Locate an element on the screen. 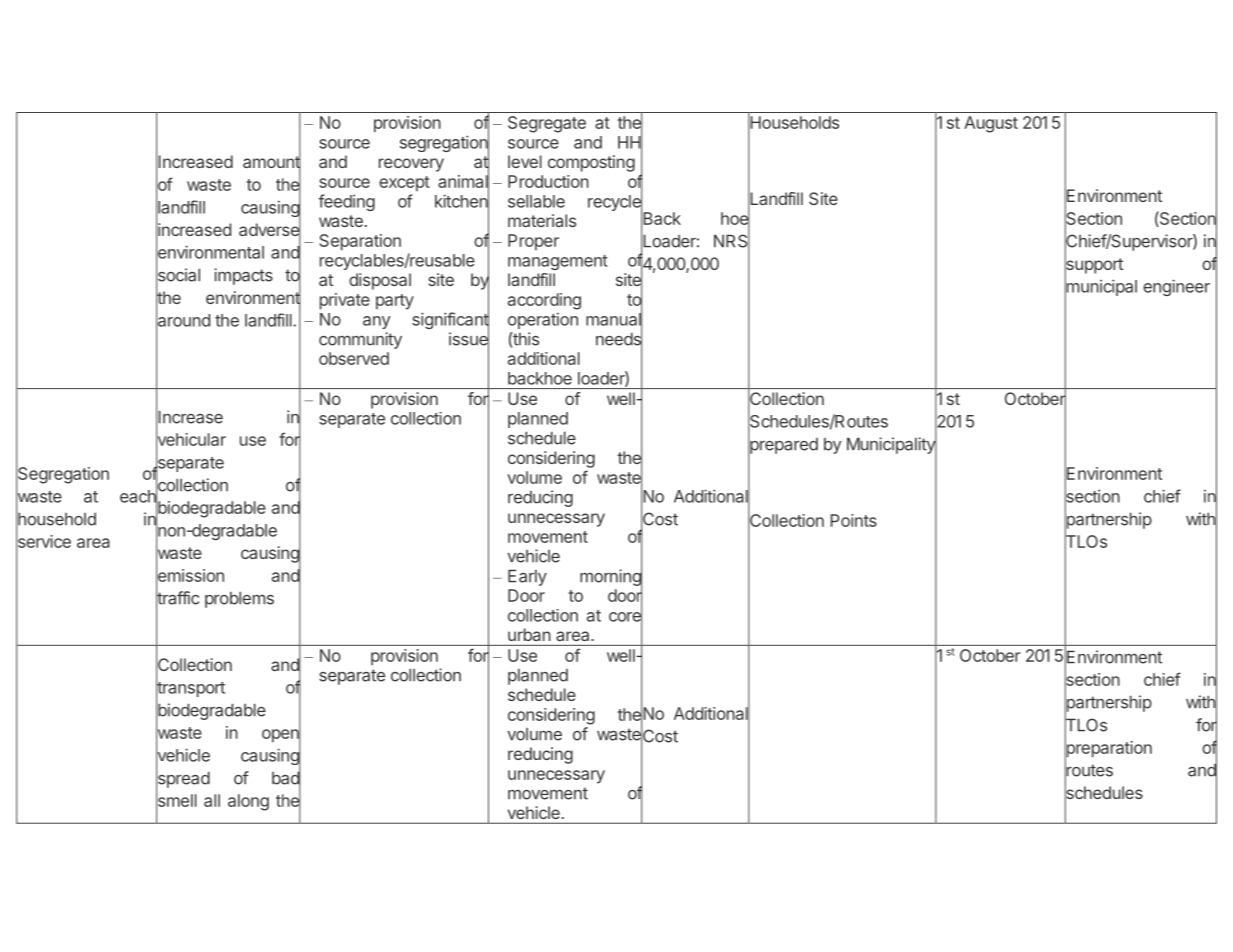  needs is located at coordinates (619, 339).
